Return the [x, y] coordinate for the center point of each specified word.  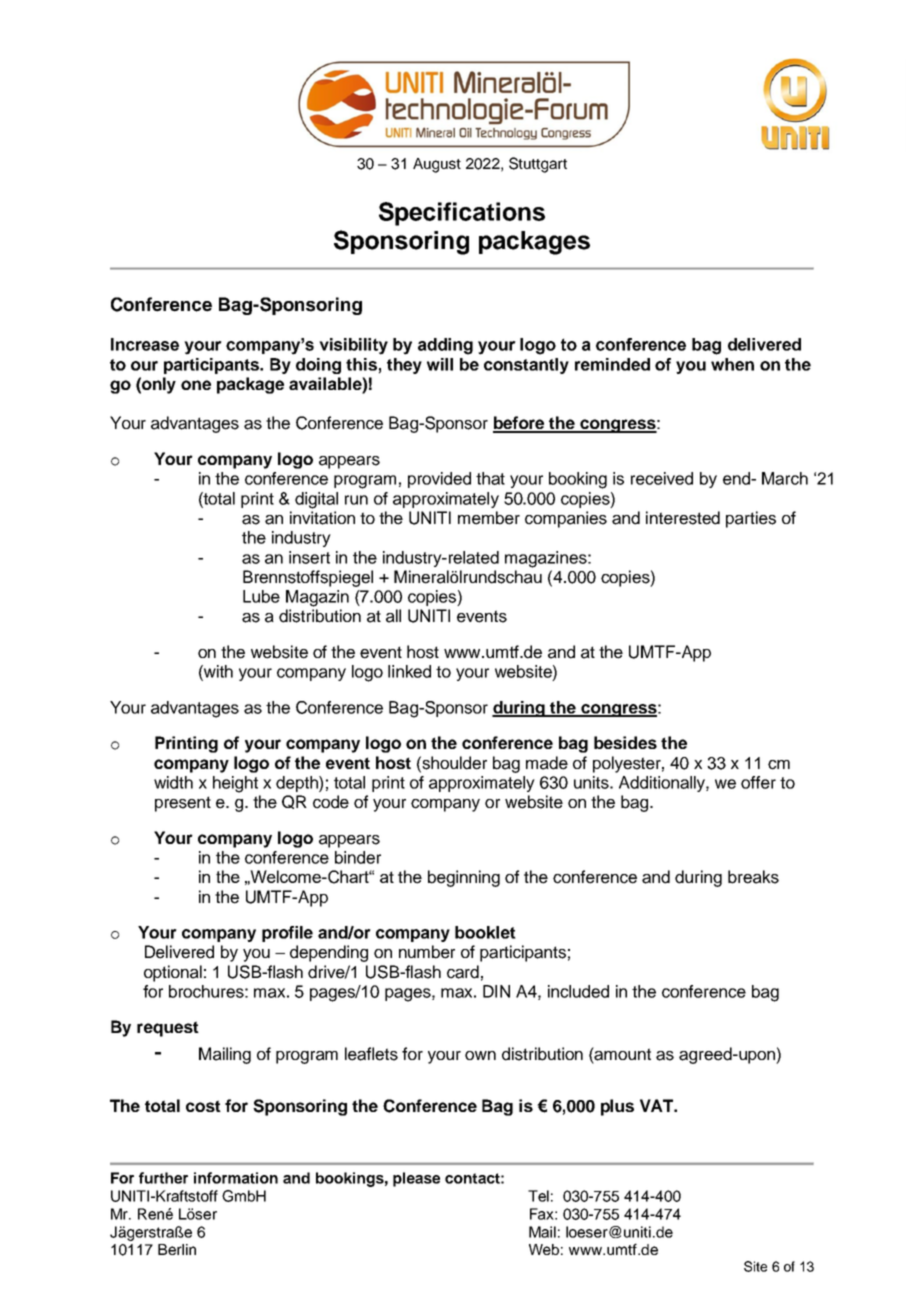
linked [409, 671]
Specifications [462, 214]
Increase [145, 344]
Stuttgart [538, 165]
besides [625, 742]
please [416, 1179]
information [236, 1178]
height [235, 784]
